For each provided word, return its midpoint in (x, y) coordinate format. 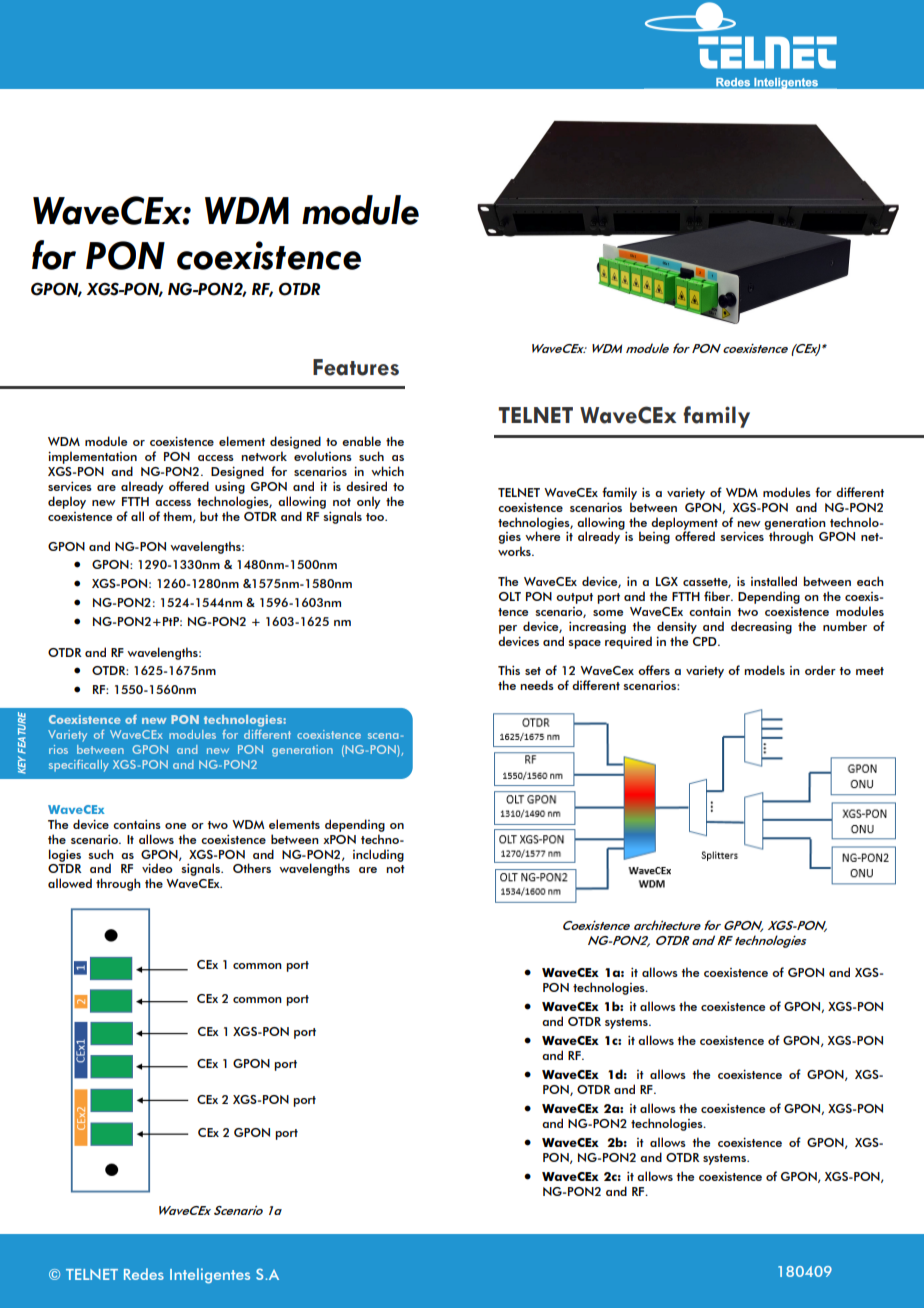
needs (537, 685)
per (508, 629)
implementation (92, 457)
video (157, 868)
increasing (597, 627)
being (654, 536)
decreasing (761, 627)
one (175, 826)
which (387, 471)
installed (774, 581)
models (764, 670)
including (378, 855)
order (820, 670)
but (209, 516)
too (376, 517)
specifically (79, 765)
